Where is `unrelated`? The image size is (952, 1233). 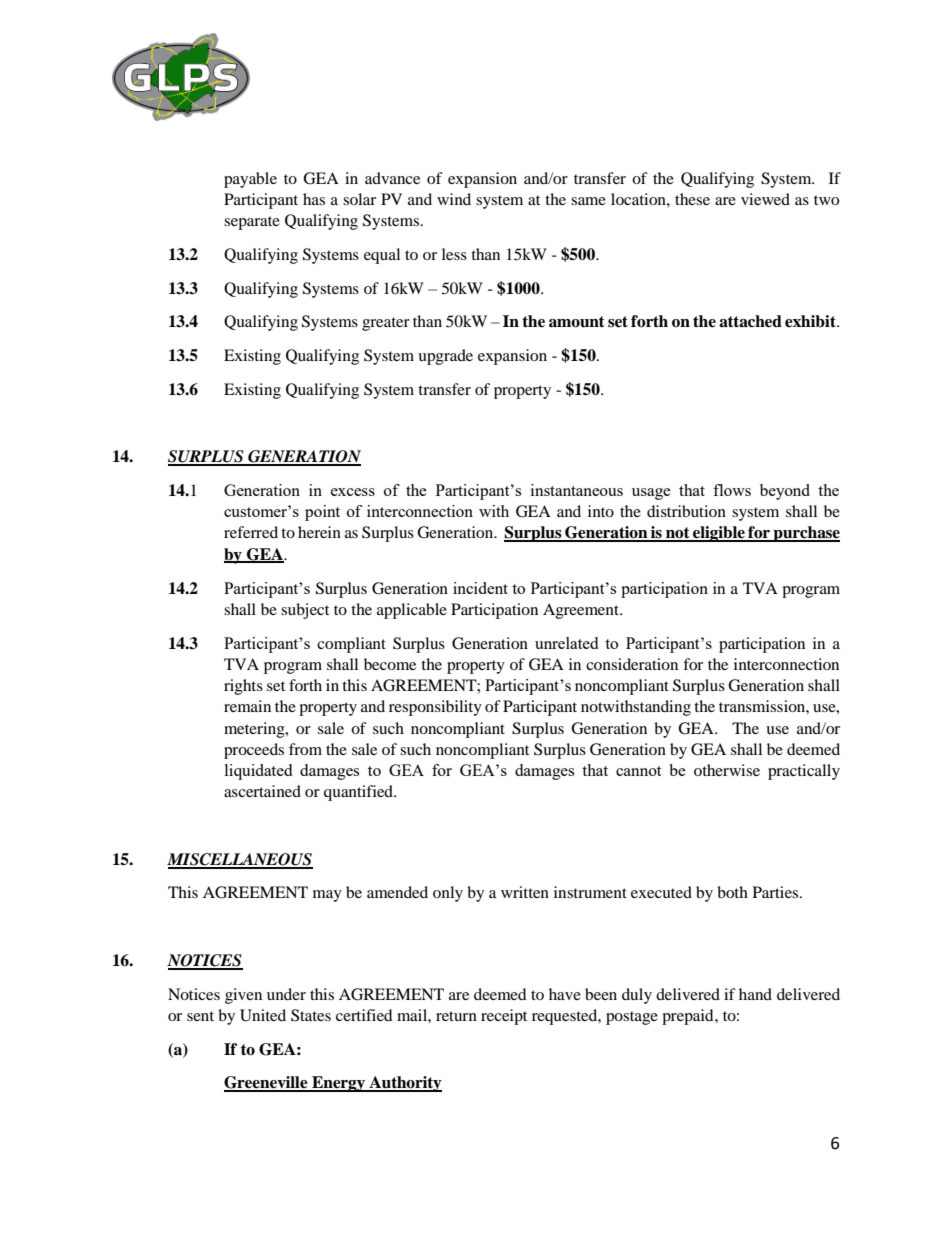
unrelated is located at coordinates (566, 643).
